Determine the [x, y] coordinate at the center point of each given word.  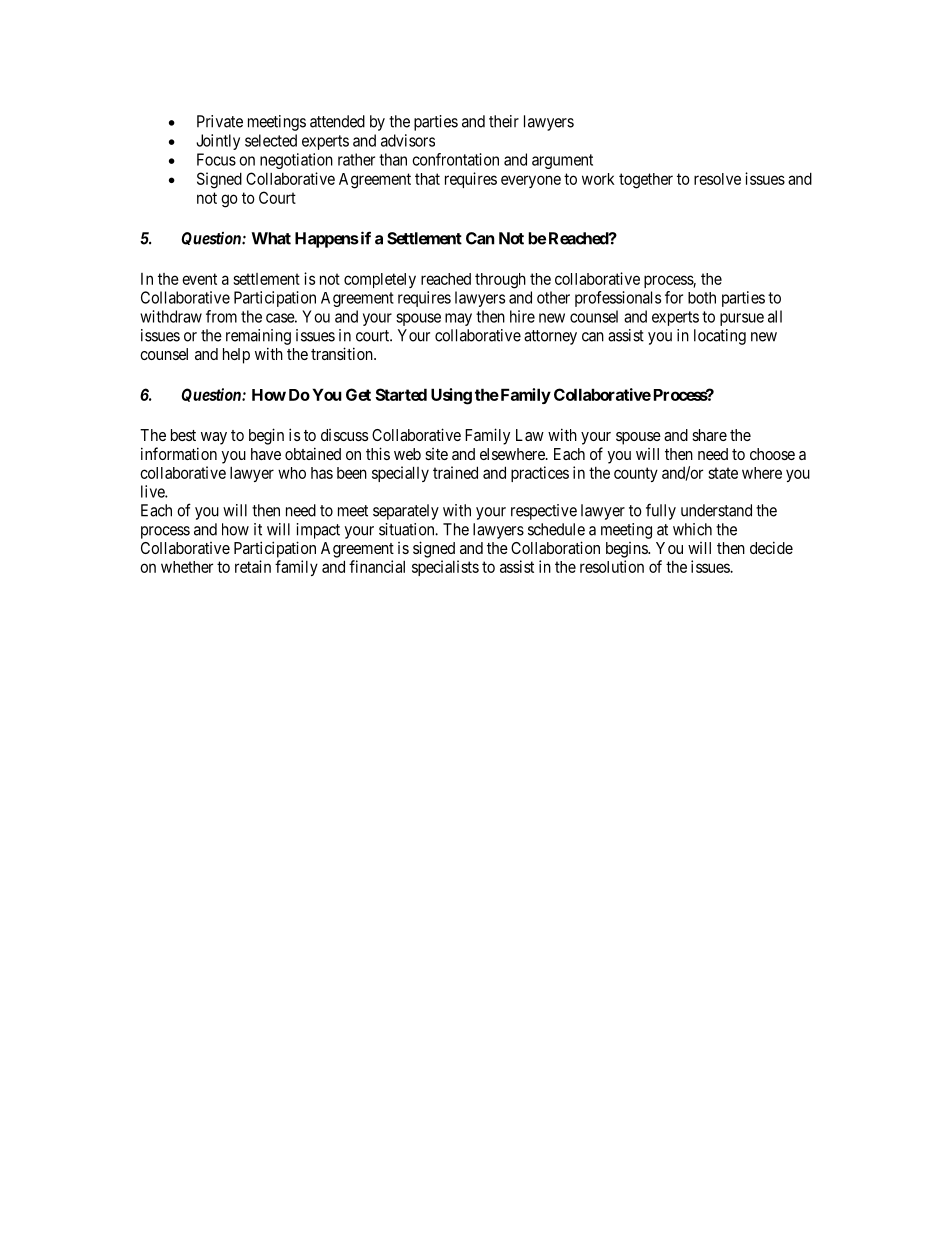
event [199, 279]
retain [253, 566]
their [504, 121]
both [702, 298]
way [214, 438]
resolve [717, 179]
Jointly [218, 142]
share [709, 435]
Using [451, 396]
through [500, 281]
